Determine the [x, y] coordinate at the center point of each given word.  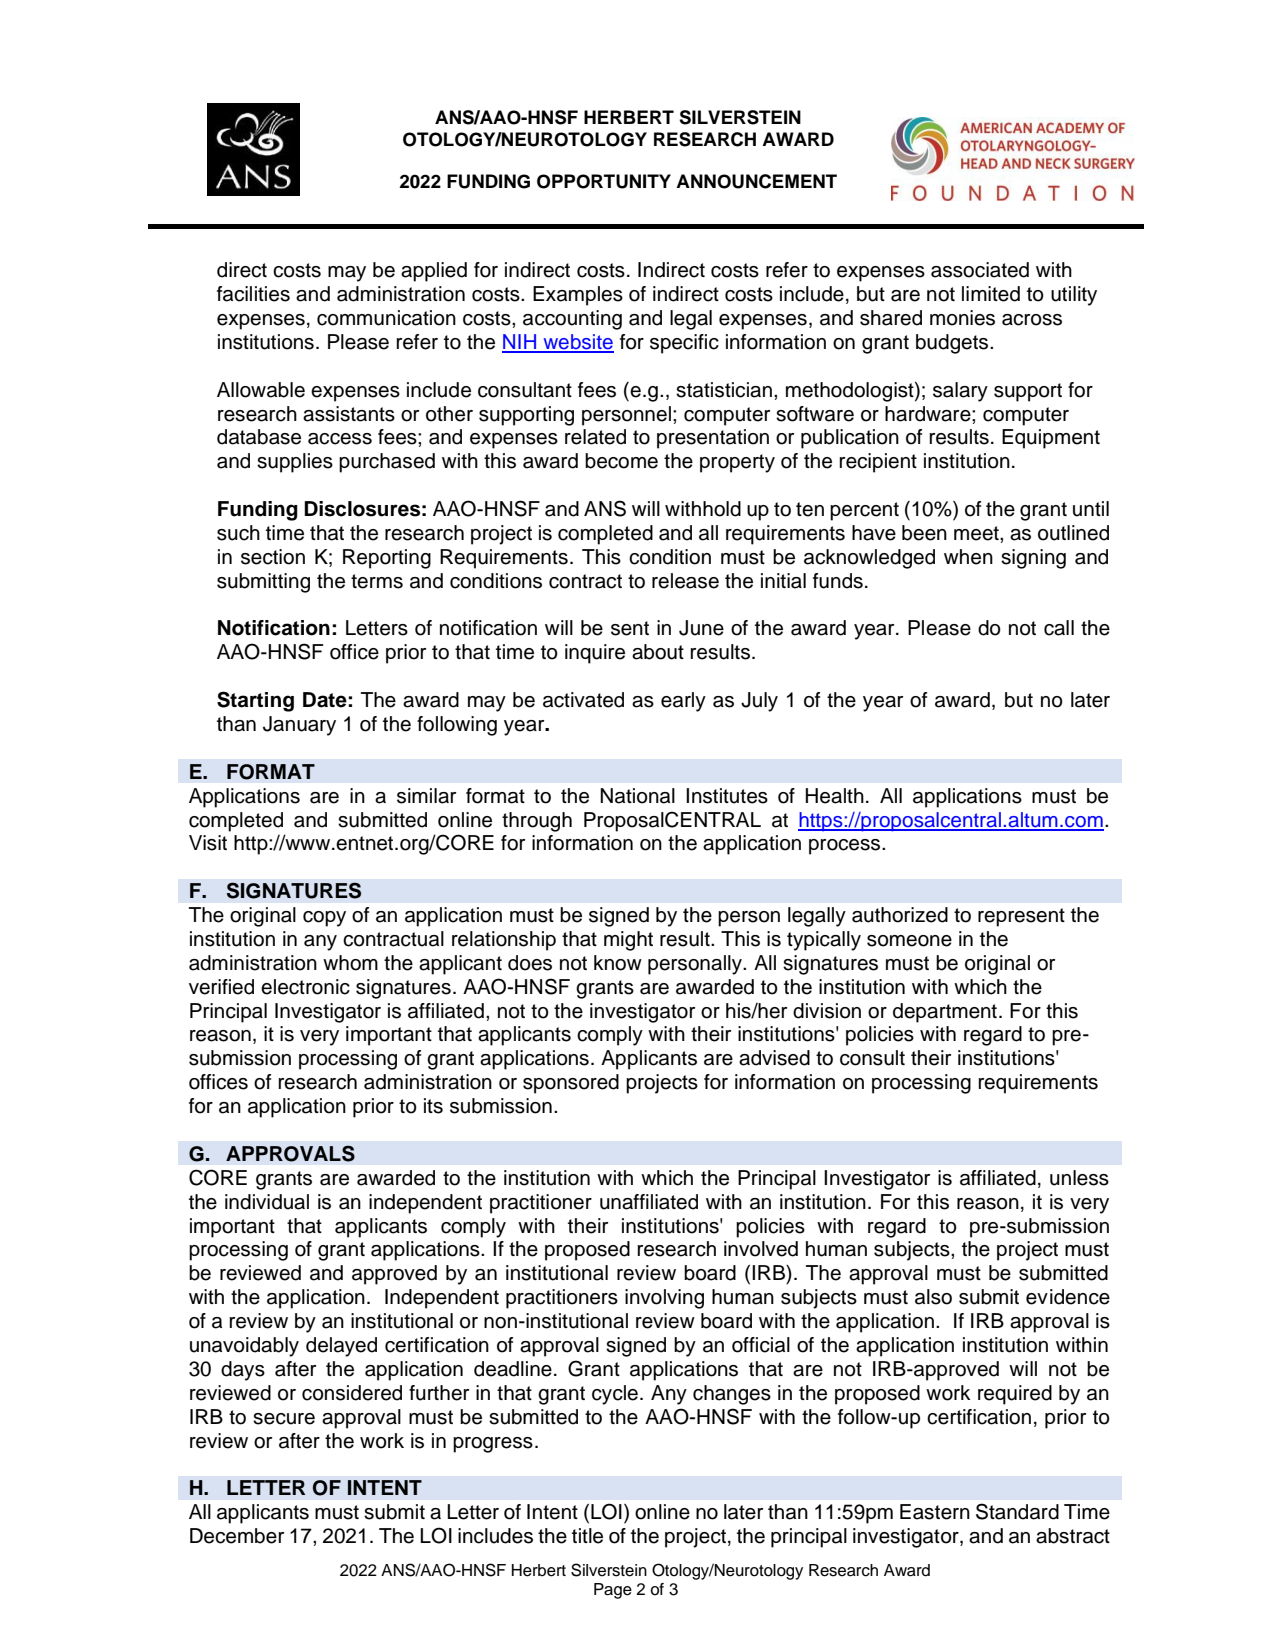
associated [980, 270]
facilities [253, 294]
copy [324, 919]
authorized [900, 915]
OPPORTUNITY [604, 181]
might [628, 941]
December [237, 1536]
